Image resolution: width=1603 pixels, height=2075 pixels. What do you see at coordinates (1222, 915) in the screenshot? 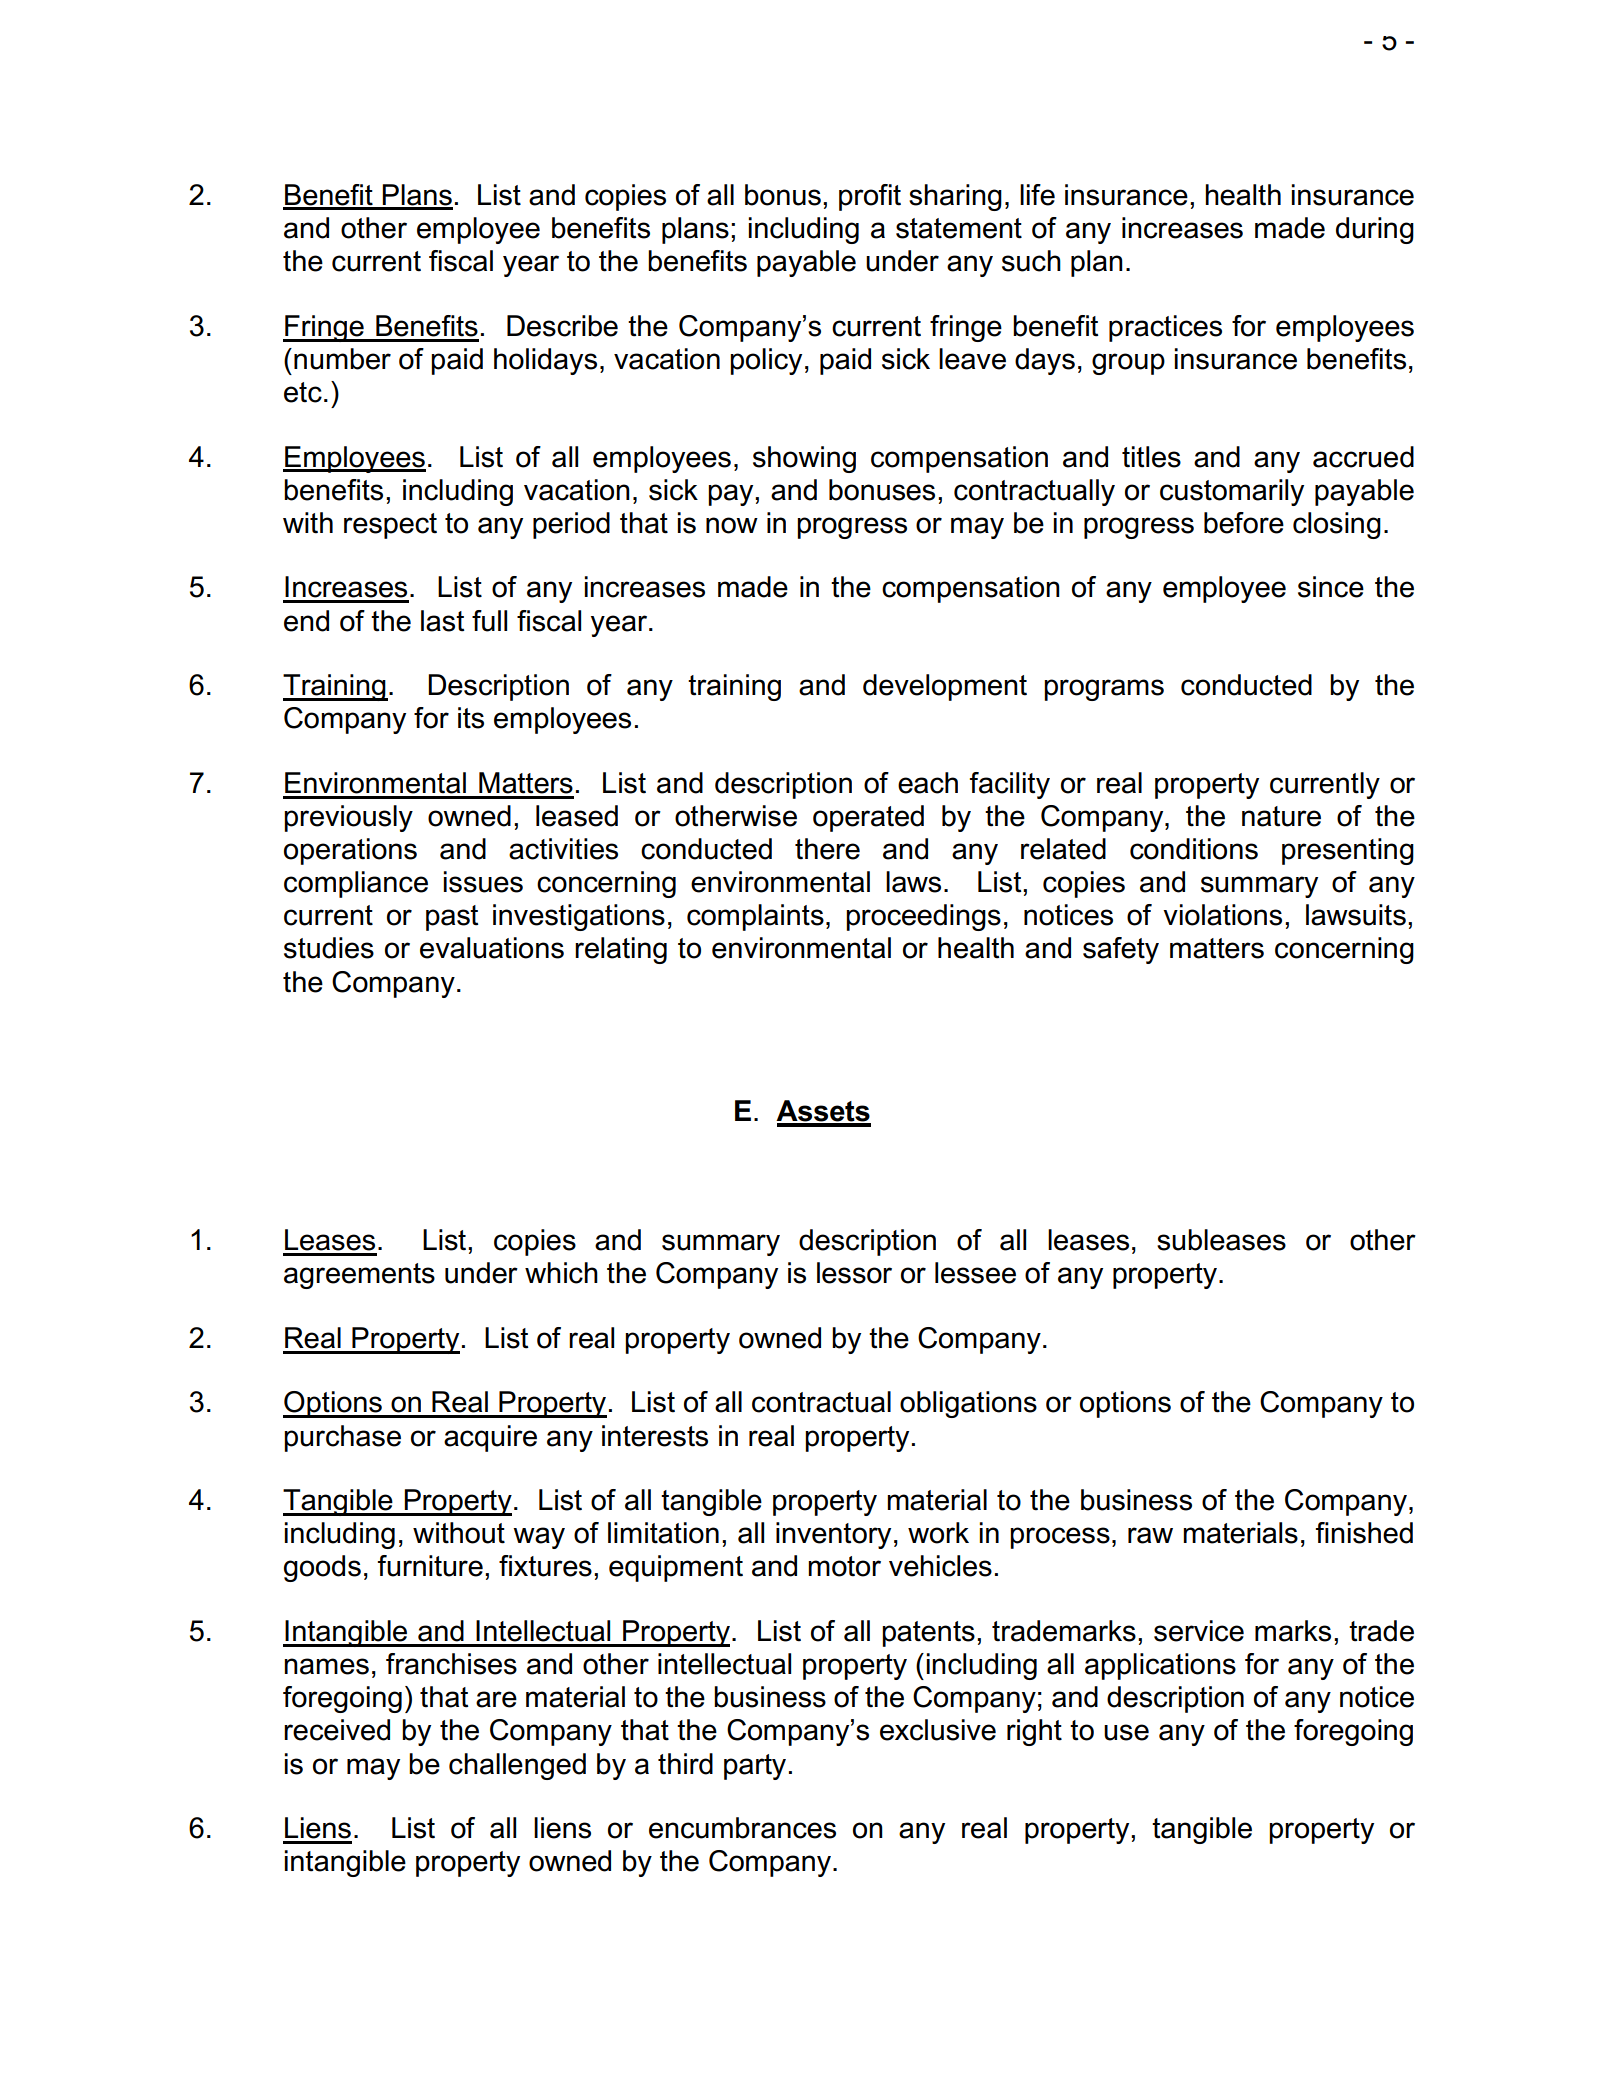
I see `violations` at bounding box center [1222, 915].
